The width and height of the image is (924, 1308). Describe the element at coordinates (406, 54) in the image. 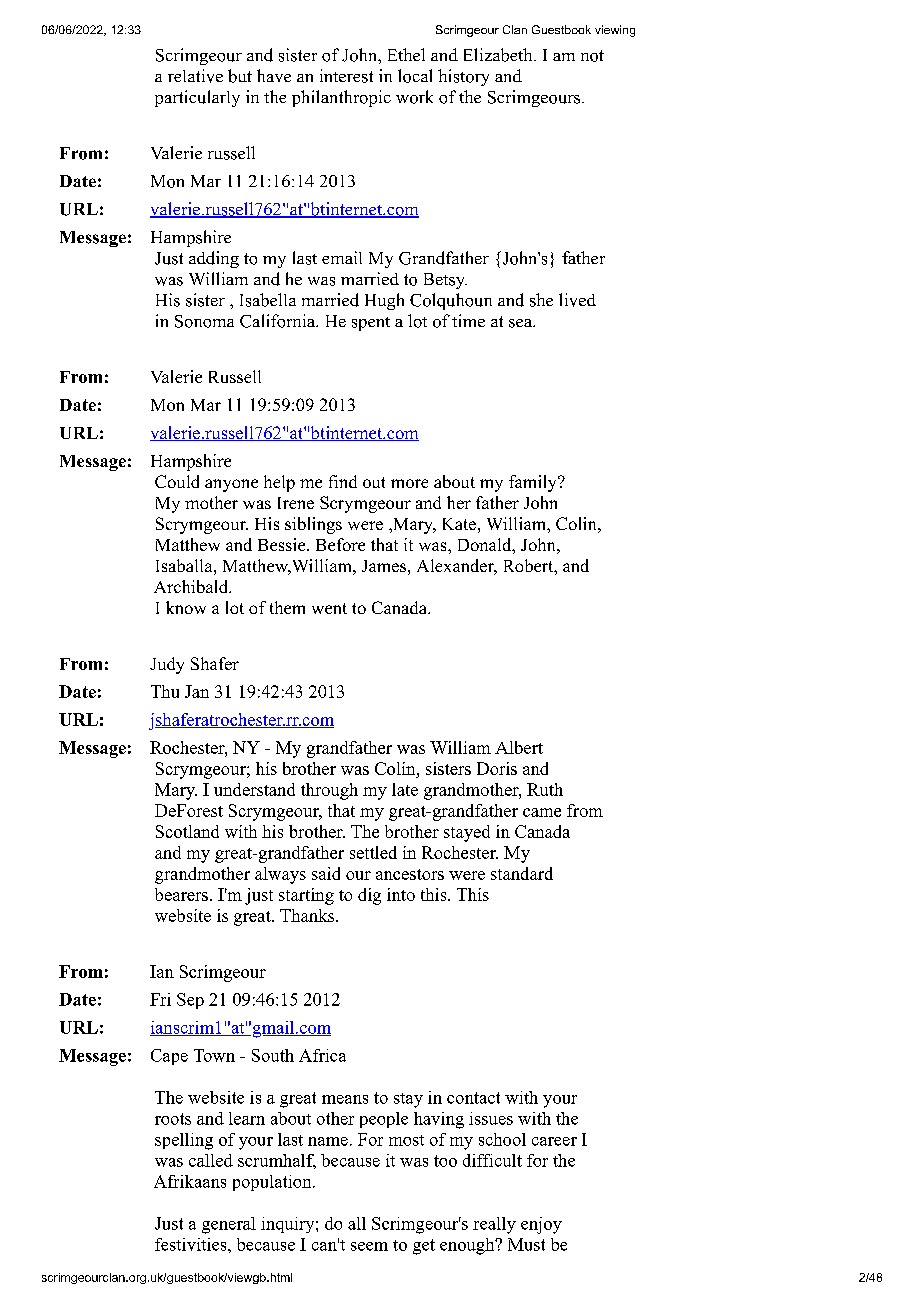

I see `Ethel` at that location.
